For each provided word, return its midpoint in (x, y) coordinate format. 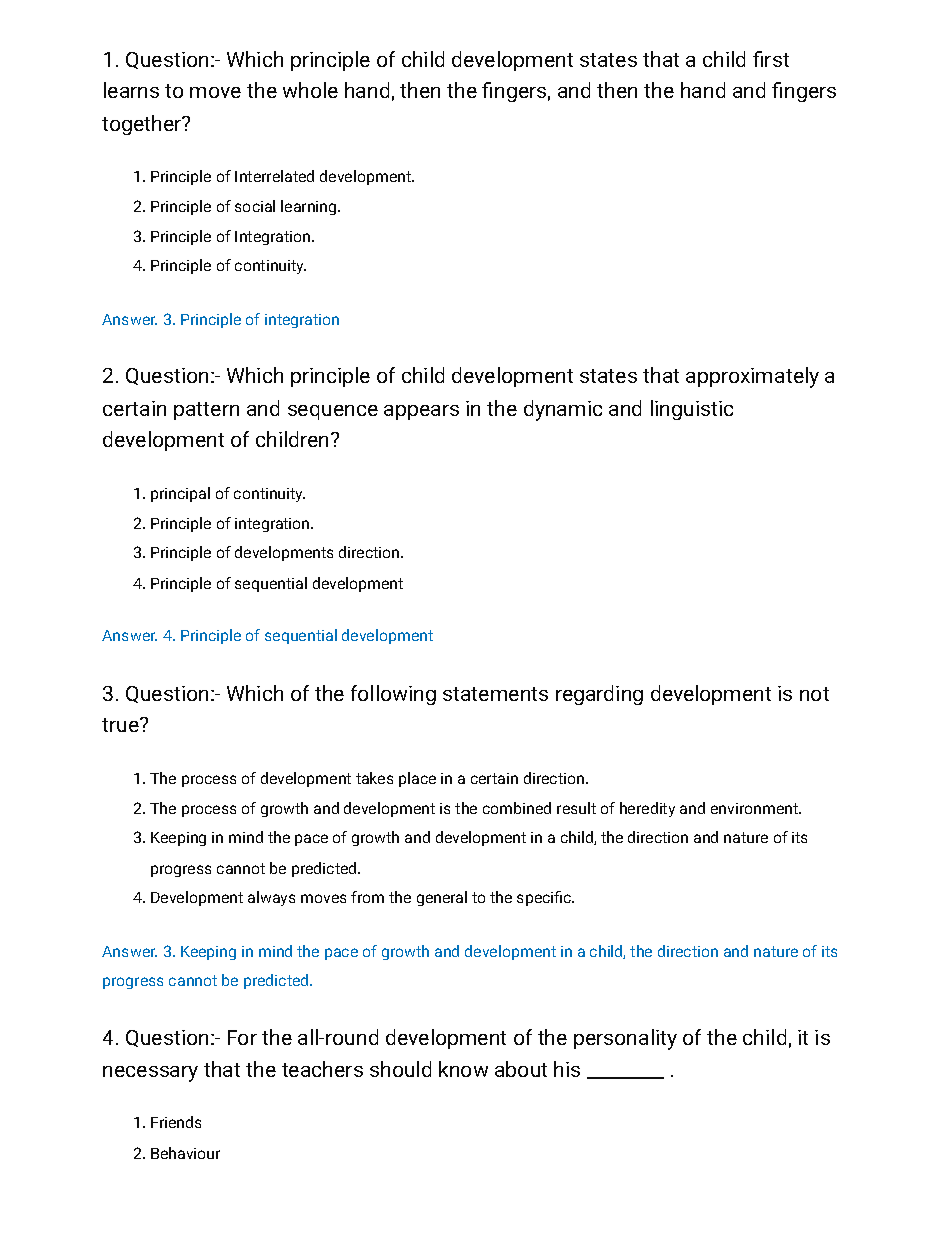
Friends (176, 1122)
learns (131, 90)
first (771, 59)
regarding (599, 695)
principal (180, 494)
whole (310, 90)
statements (495, 694)
